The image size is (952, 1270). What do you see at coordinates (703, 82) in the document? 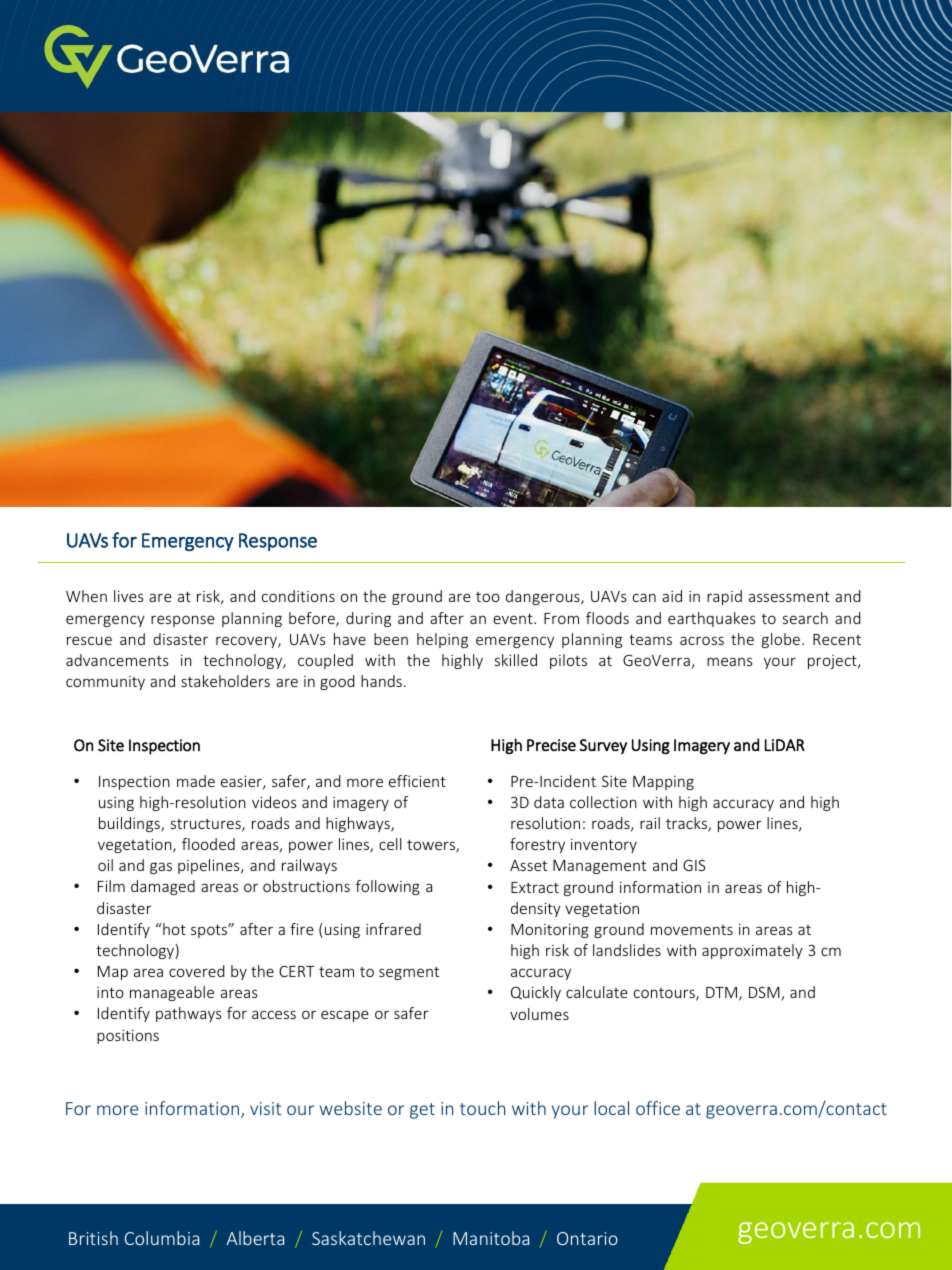
I see `Vehicles` at bounding box center [703, 82].
